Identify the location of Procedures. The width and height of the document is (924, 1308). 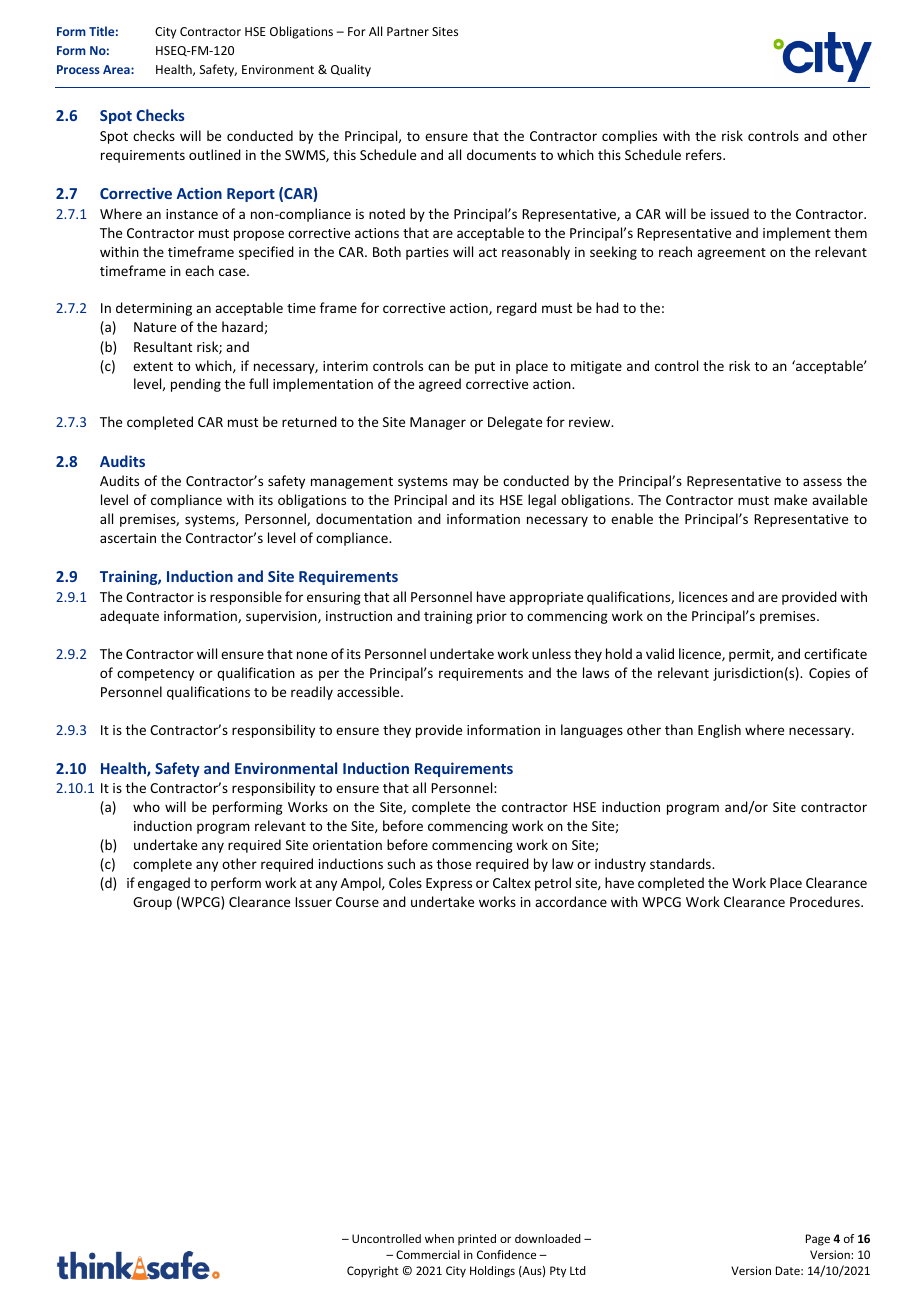
(826, 901).
